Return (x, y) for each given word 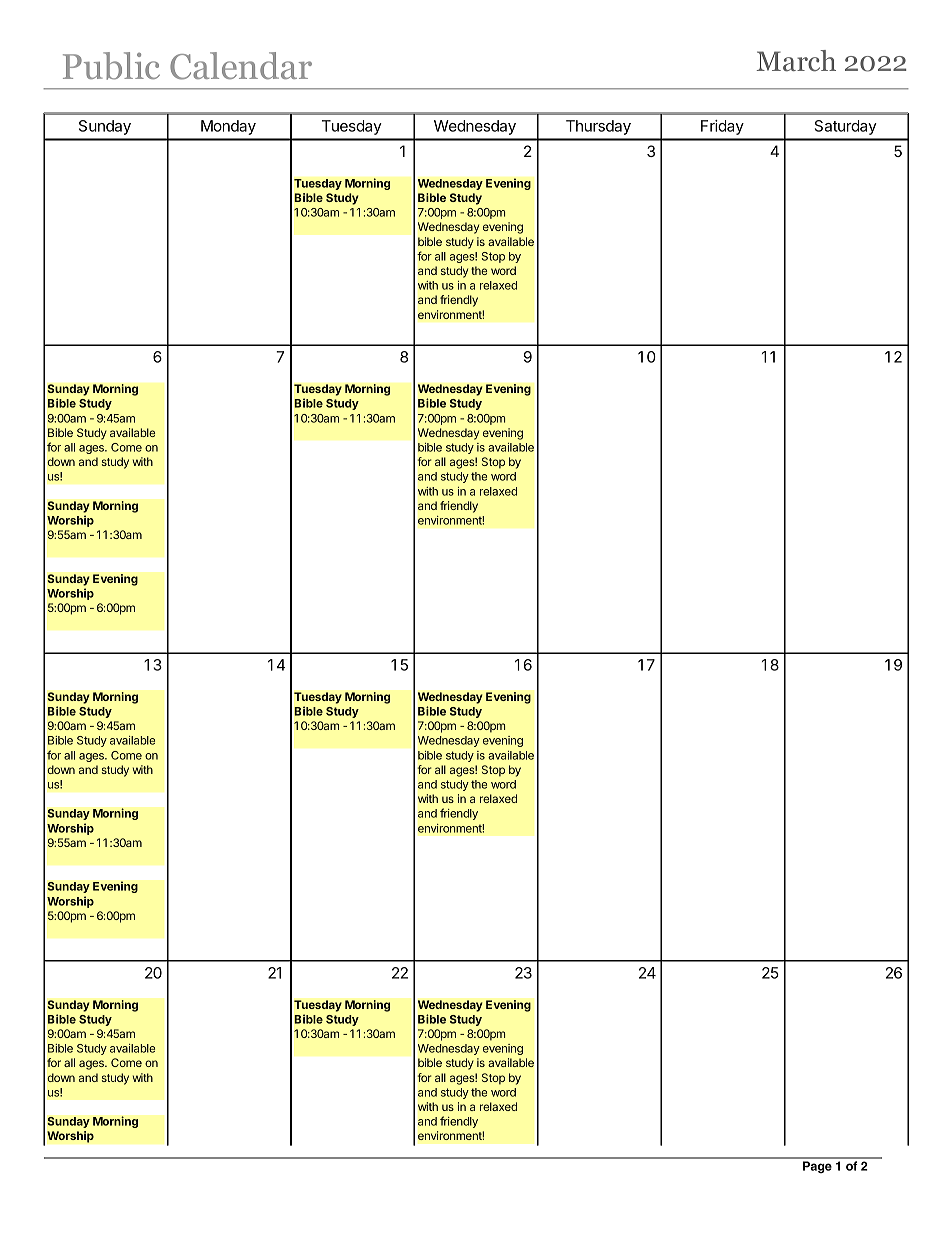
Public (111, 66)
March (796, 61)
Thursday (598, 127)
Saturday (846, 127)
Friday (722, 127)
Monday (228, 127)
